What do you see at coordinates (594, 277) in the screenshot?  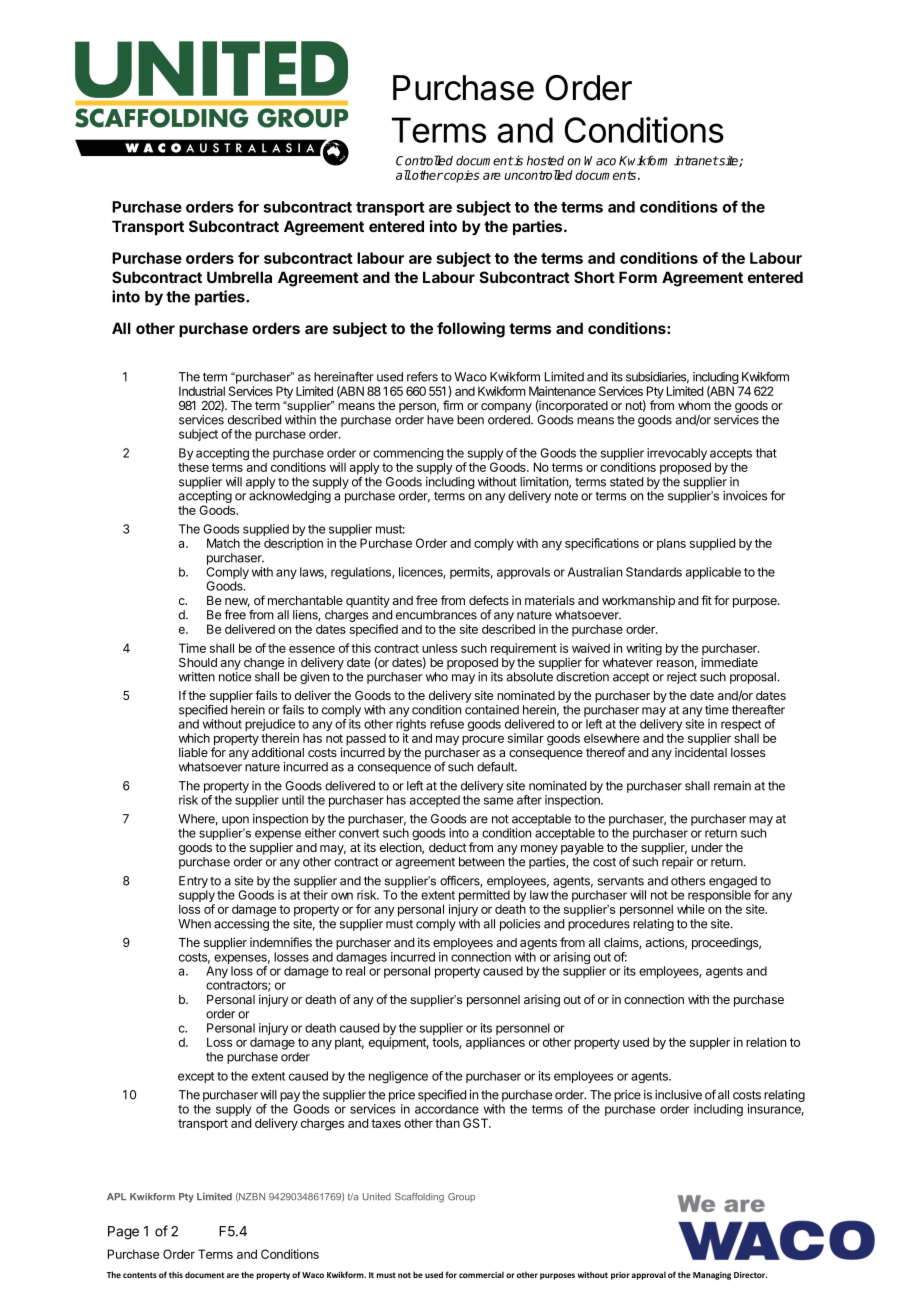 I see `Short` at bounding box center [594, 277].
